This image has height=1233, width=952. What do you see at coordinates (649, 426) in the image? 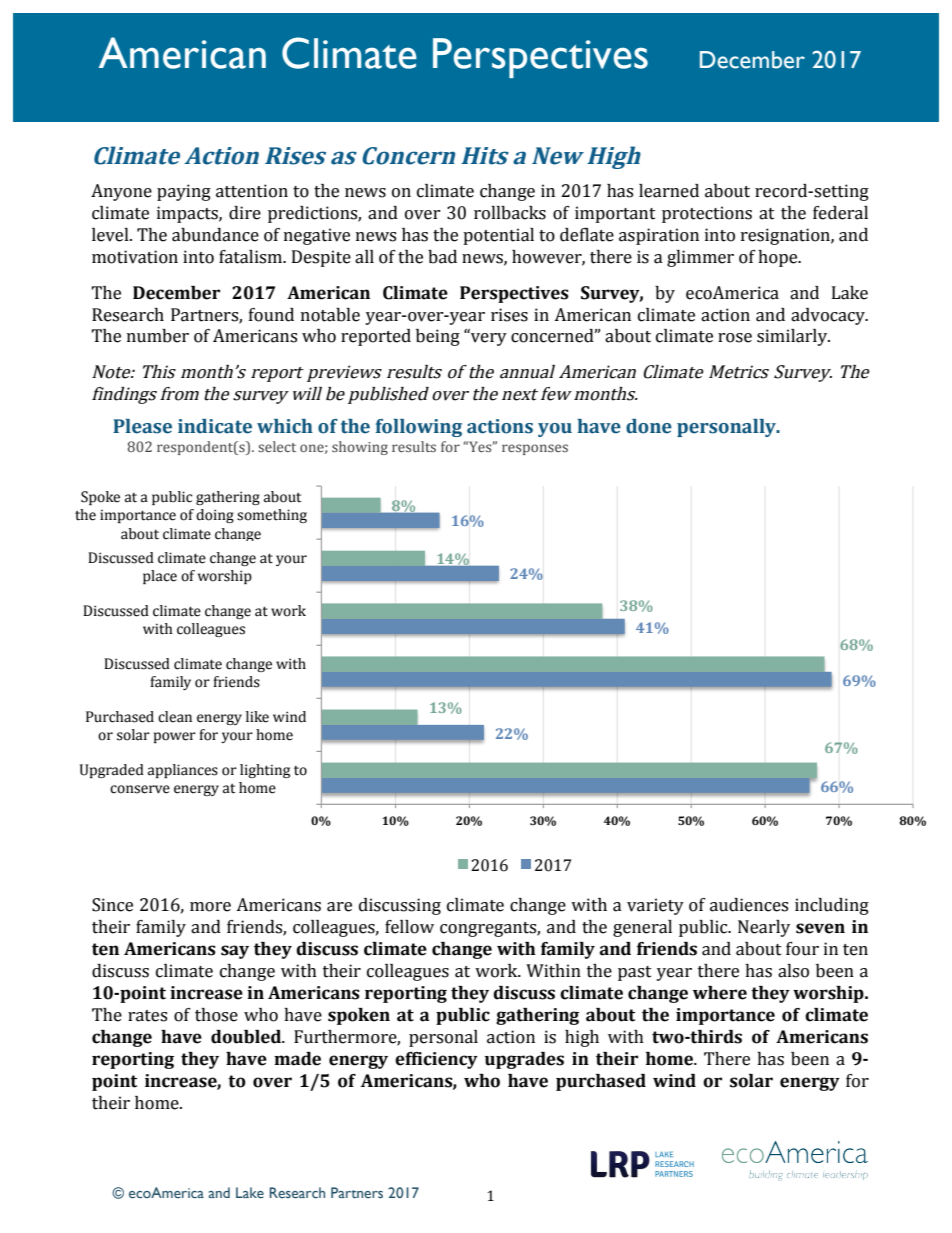
I see `done` at bounding box center [649, 426].
